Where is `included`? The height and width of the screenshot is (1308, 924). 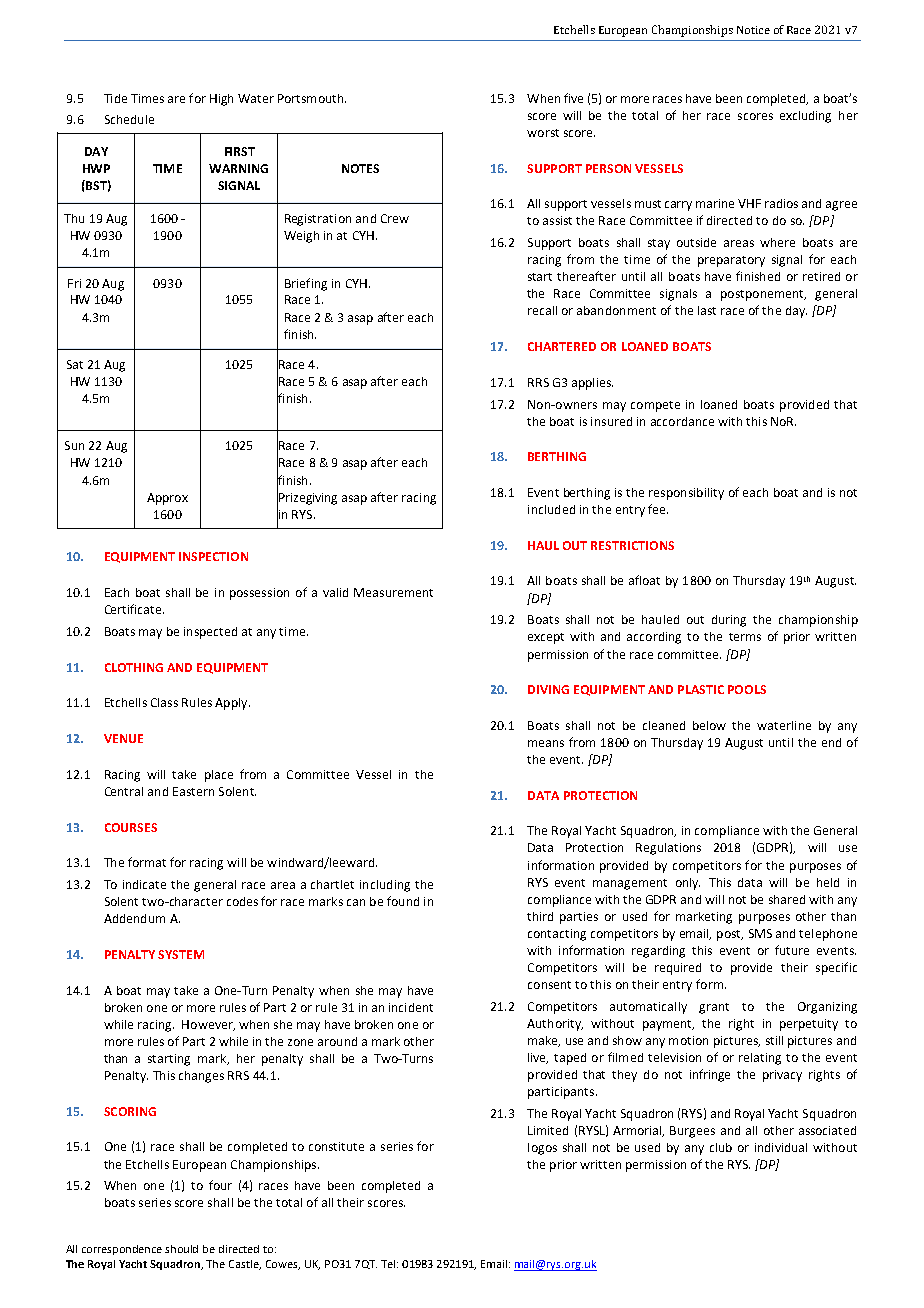
included is located at coordinates (551, 509).
